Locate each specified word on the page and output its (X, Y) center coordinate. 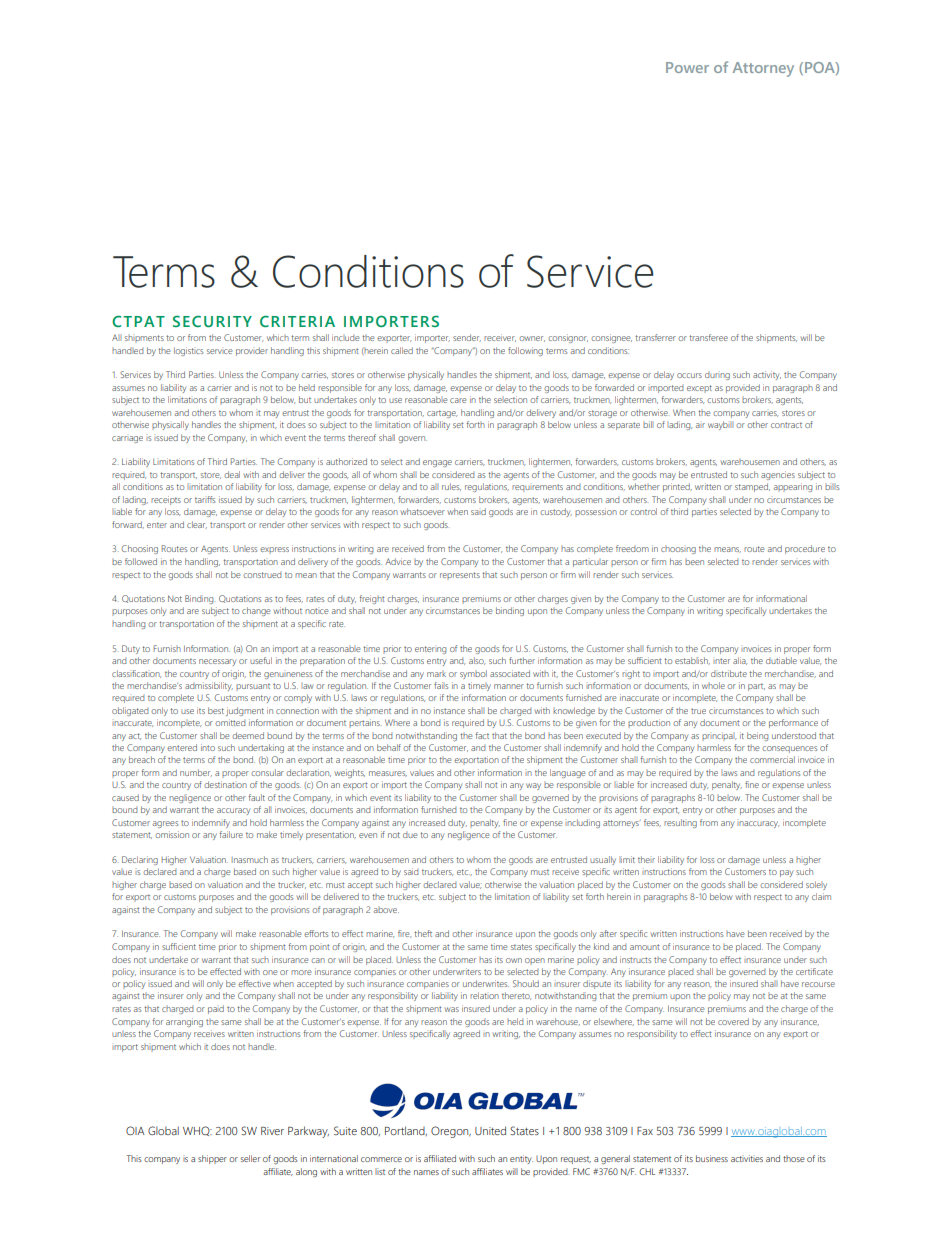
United (490, 1130)
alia (740, 661)
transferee (708, 337)
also (477, 661)
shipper (212, 1159)
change (256, 611)
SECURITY (212, 321)
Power (687, 67)
